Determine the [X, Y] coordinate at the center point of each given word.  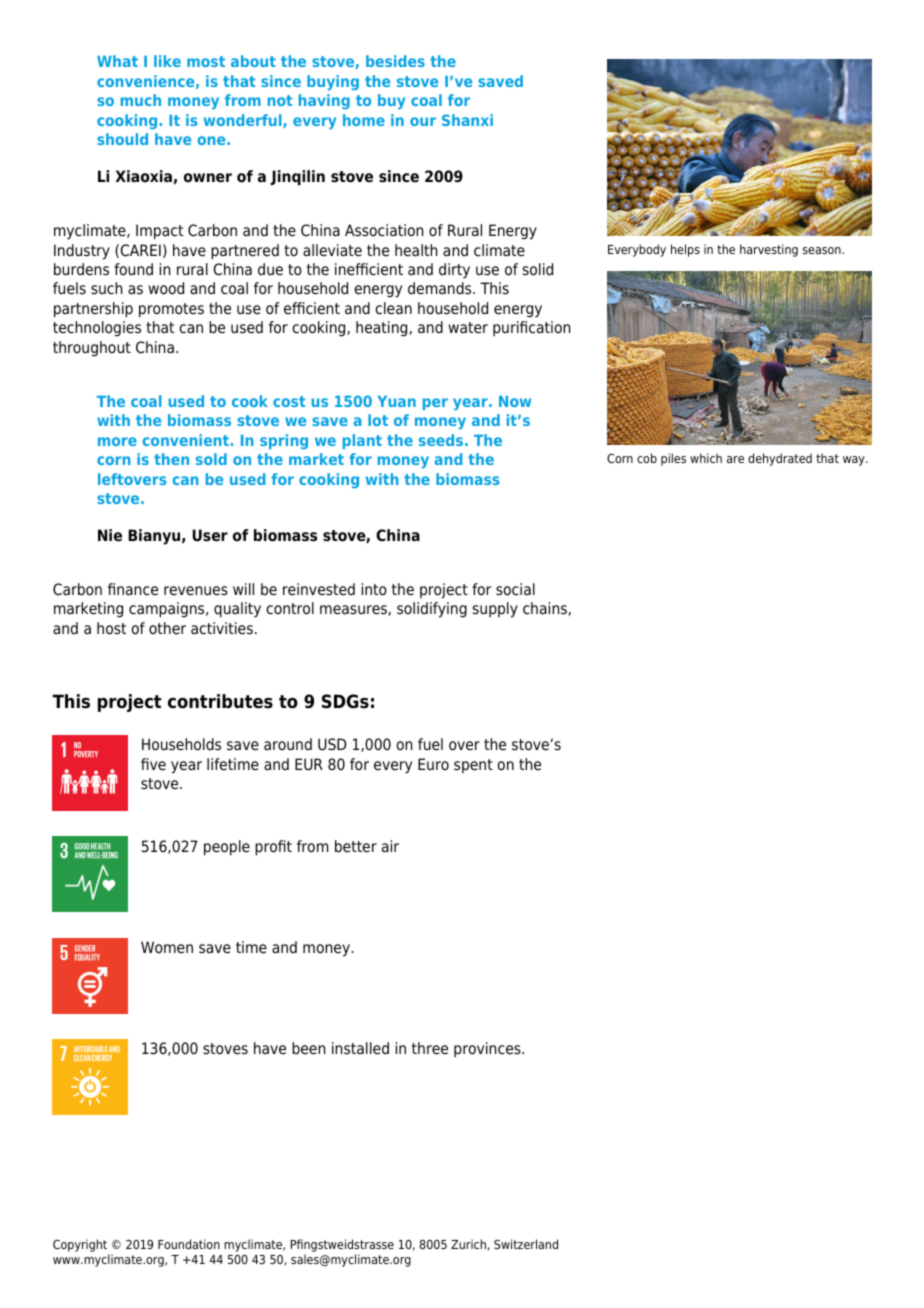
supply [495, 610]
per [435, 404]
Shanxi [467, 120]
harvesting [769, 250]
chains [546, 609]
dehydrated [780, 459]
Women [167, 947]
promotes [171, 310]
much [141, 100]
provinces [488, 1049]
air [390, 846]
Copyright [80, 1245]
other [167, 628]
